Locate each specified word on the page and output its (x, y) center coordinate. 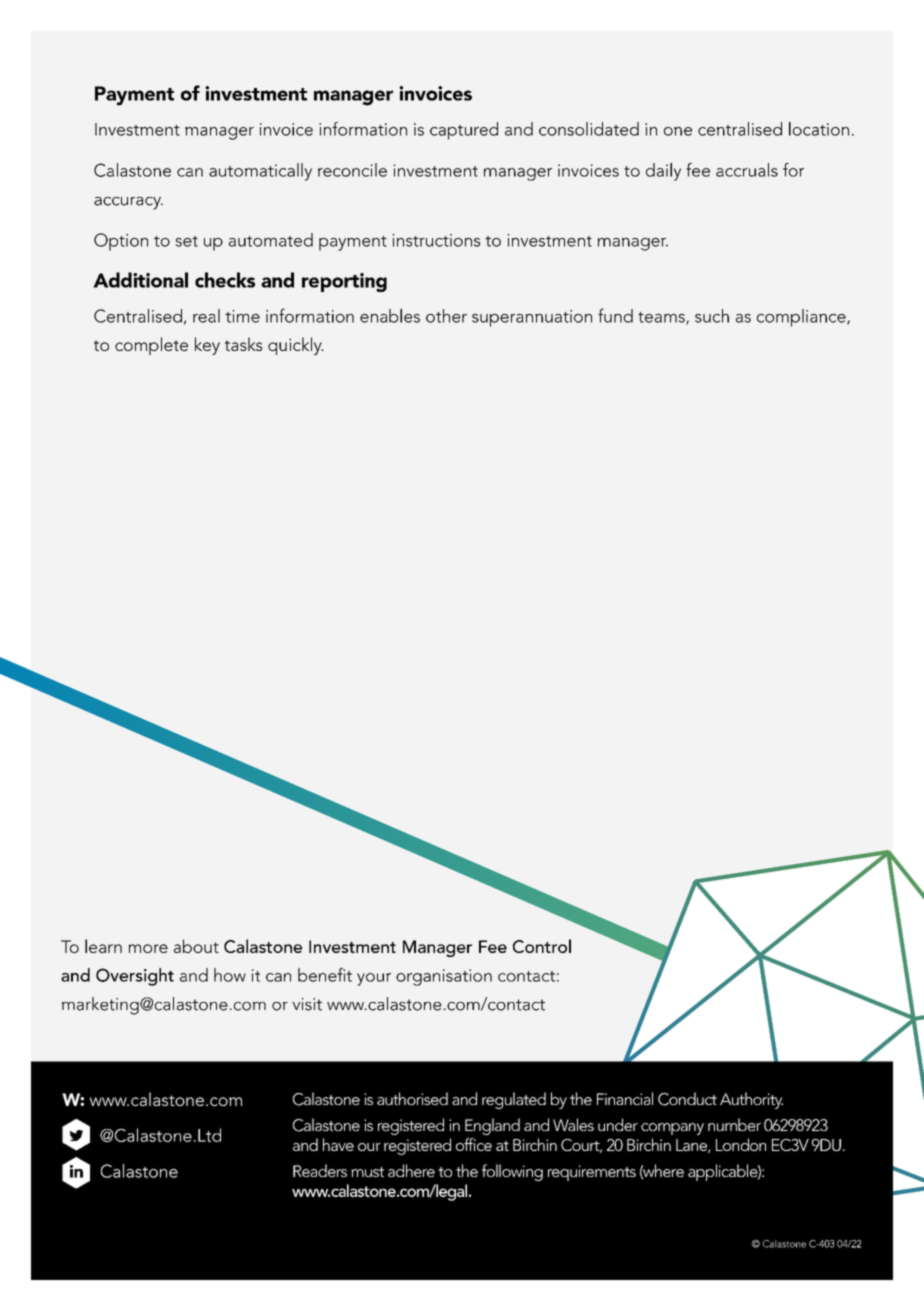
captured (464, 131)
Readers (320, 1170)
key (207, 346)
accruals (747, 170)
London (741, 1144)
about (196, 946)
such (712, 316)
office (474, 1144)
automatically (260, 172)
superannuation (532, 318)
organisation (444, 977)
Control (542, 946)
